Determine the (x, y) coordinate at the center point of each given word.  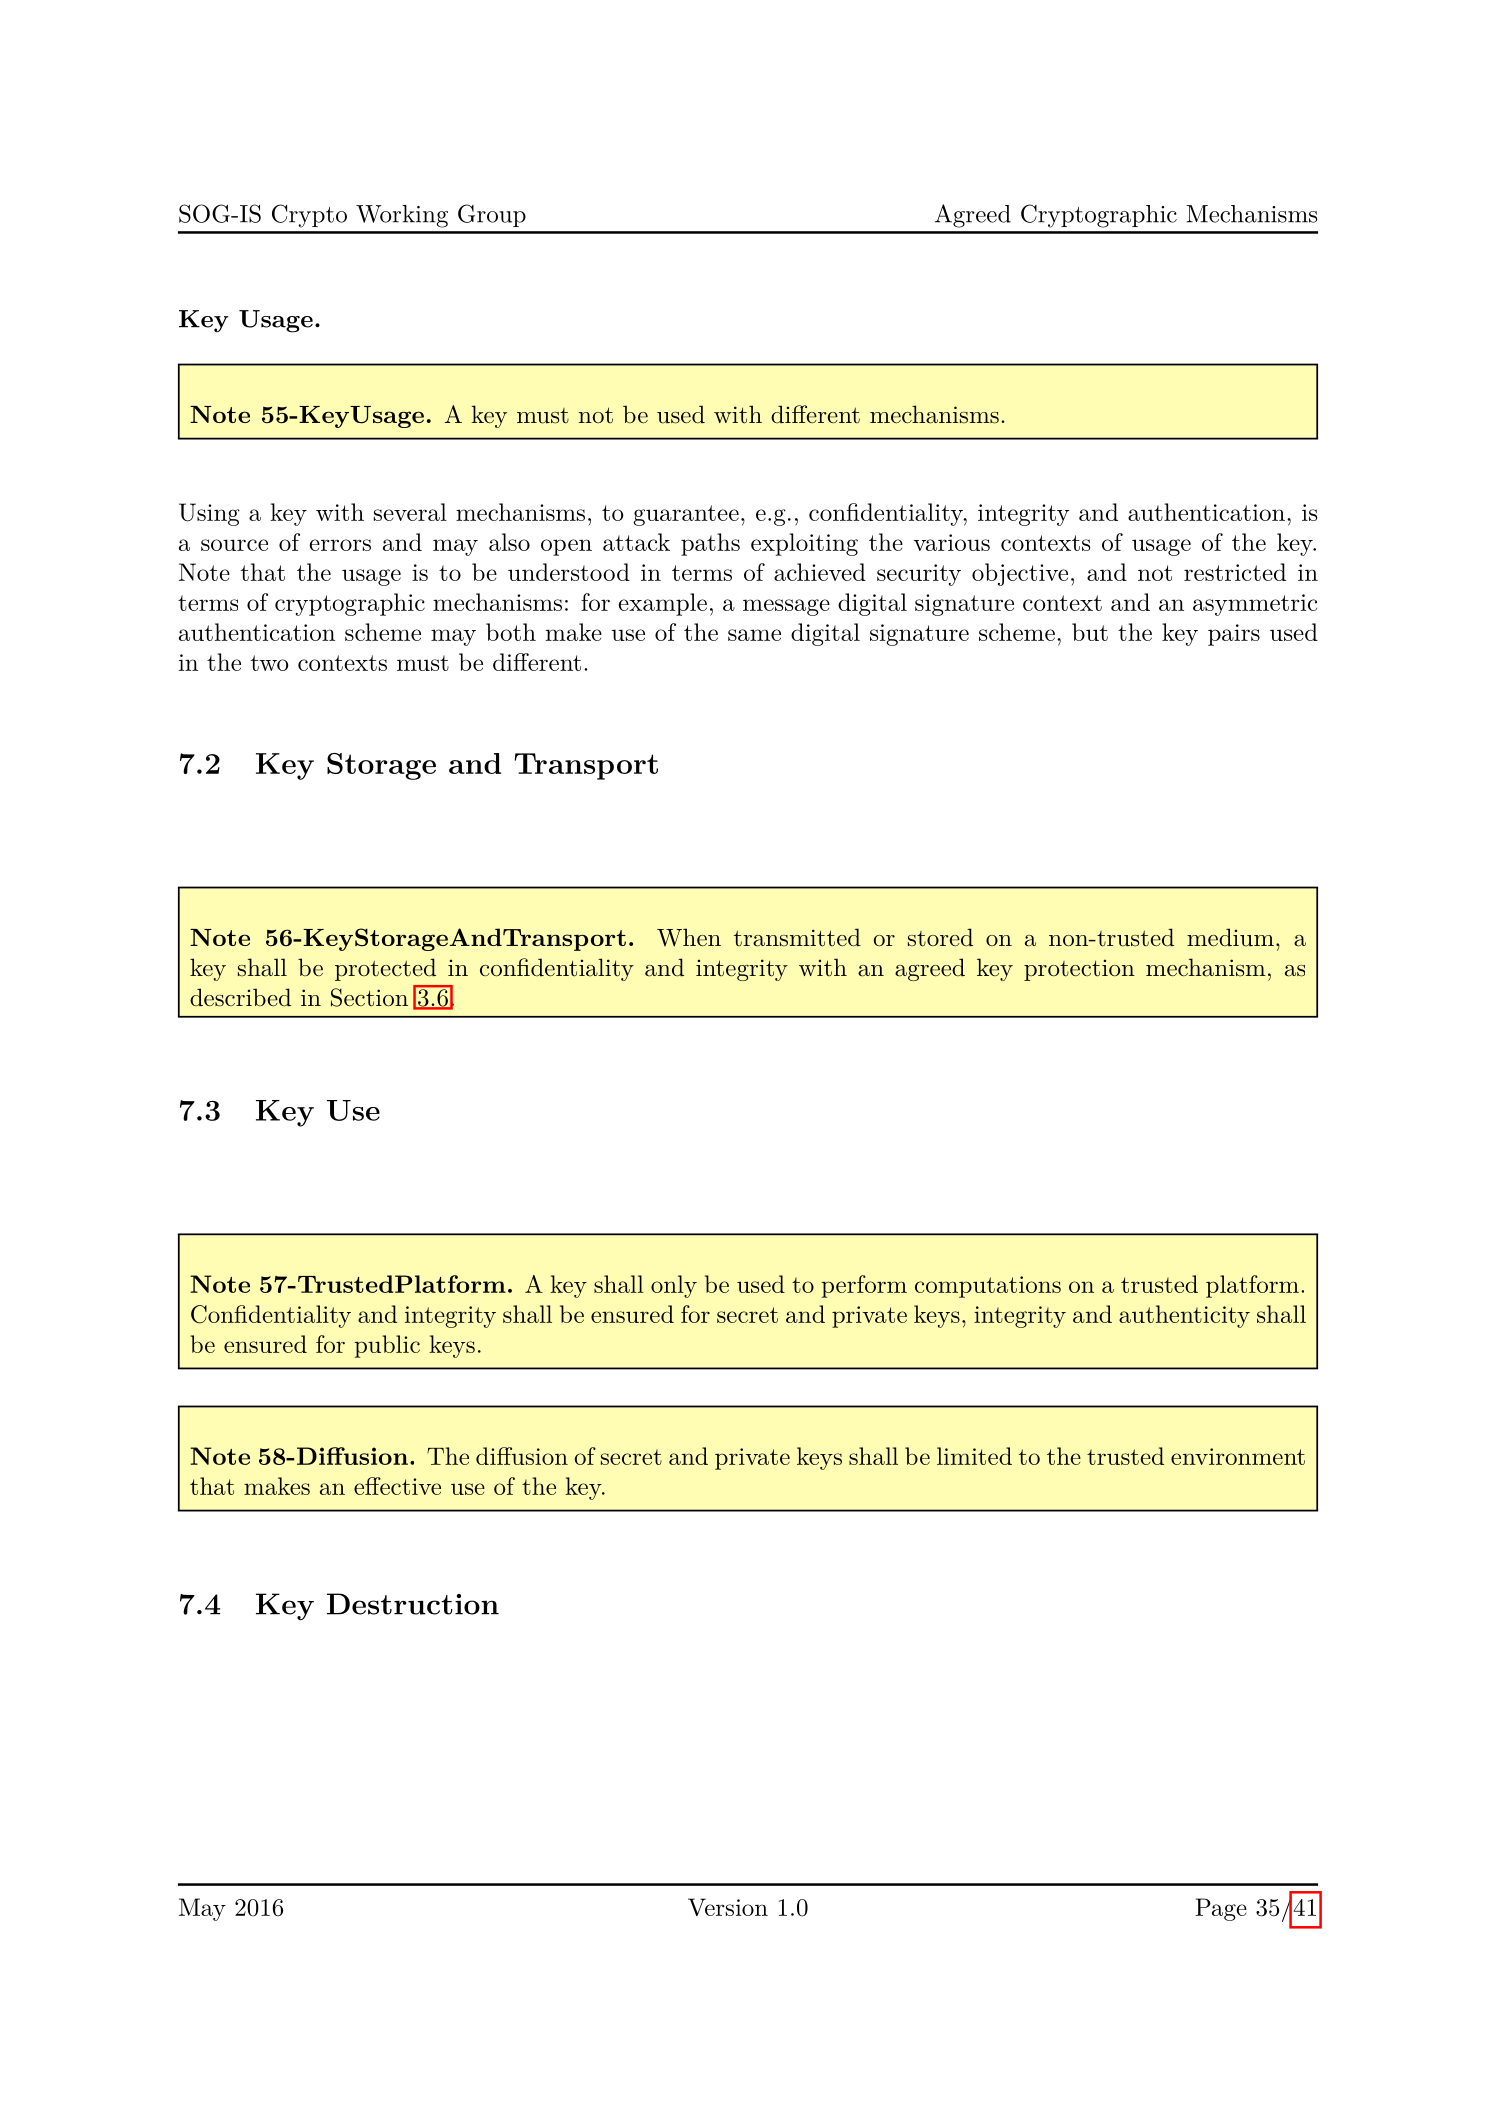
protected (385, 969)
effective (397, 1486)
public (387, 1346)
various (951, 542)
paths (710, 544)
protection (1079, 970)
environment (1238, 1456)
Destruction (413, 1604)
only (674, 1286)
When (689, 937)
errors (340, 545)
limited (974, 1456)
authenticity (1184, 1316)
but (1090, 632)
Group (492, 215)
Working (402, 216)
